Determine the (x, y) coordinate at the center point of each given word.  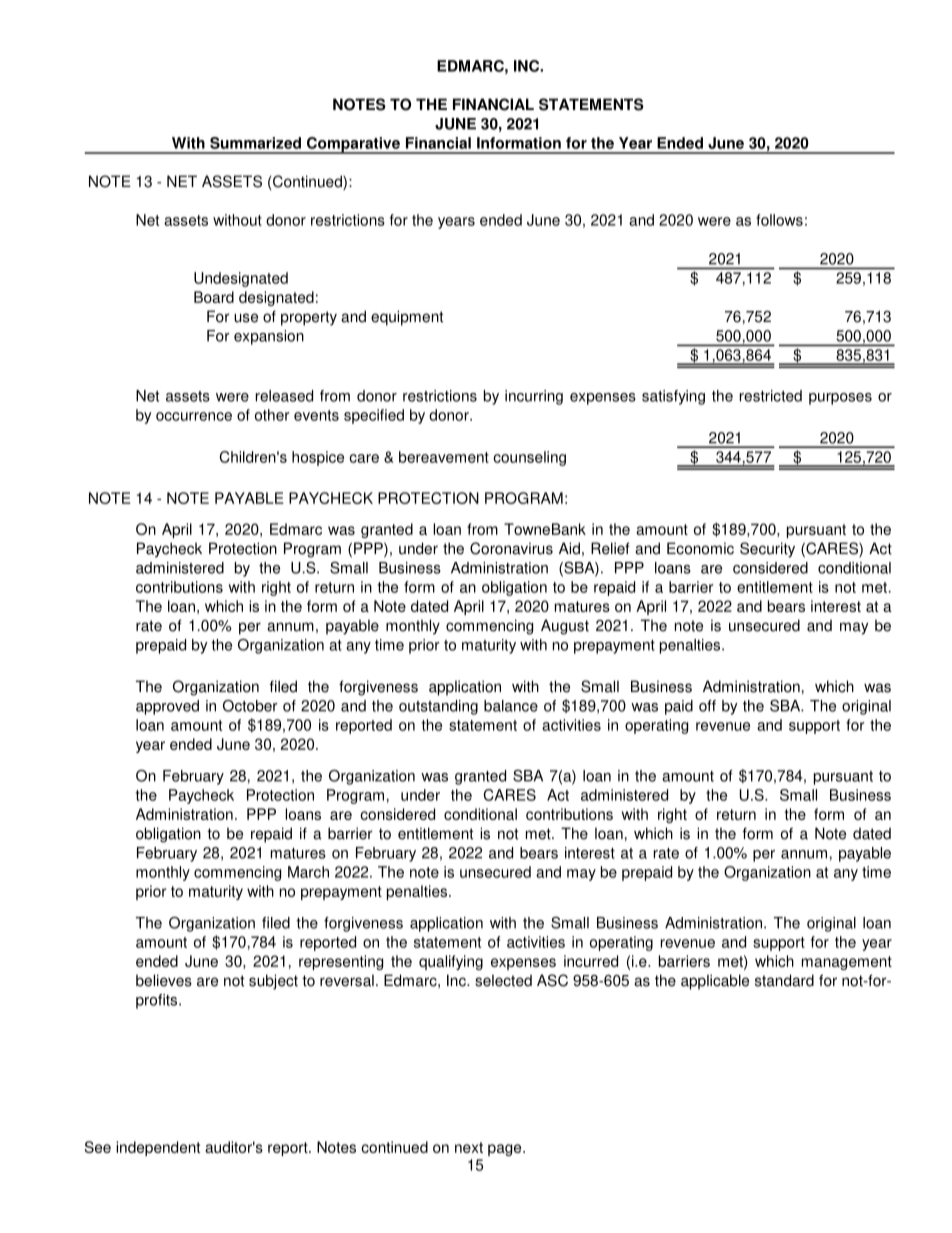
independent (158, 1148)
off (707, 706)
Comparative (353, 145)
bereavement (444, 457)
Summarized (255, 143)
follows (779, 220)
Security (767, 550)
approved (167, 707)
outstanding (438, 707)
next (469, 1147)
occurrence (194, 416)
